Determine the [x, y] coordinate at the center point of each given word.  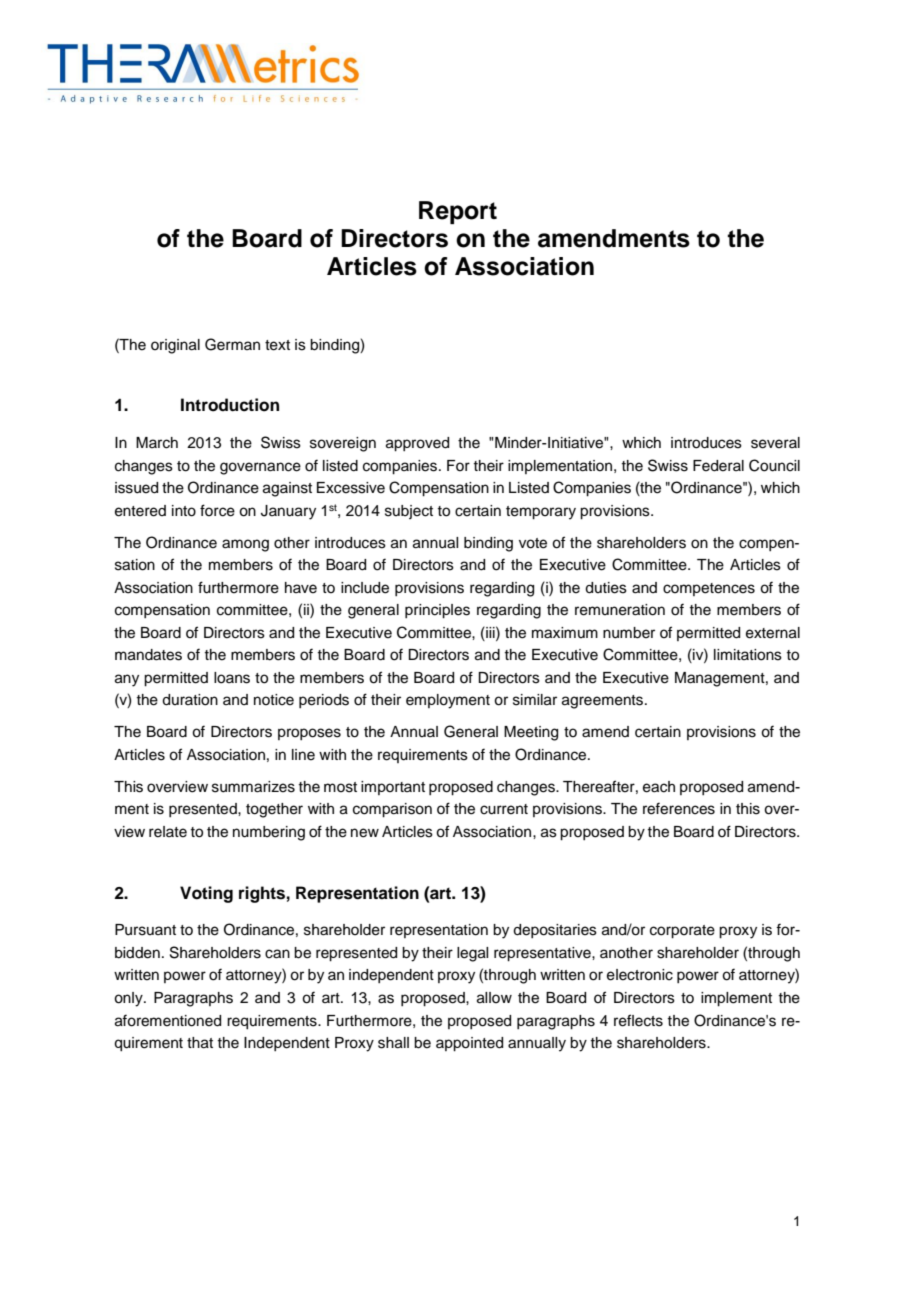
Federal [718, 466]
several [775, 443]
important [393, 788]
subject [409, 512]
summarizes [253, 787]
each [659, 787]
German [232, 344]
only [129, 999]
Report [458, 212]
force [217, 510]
